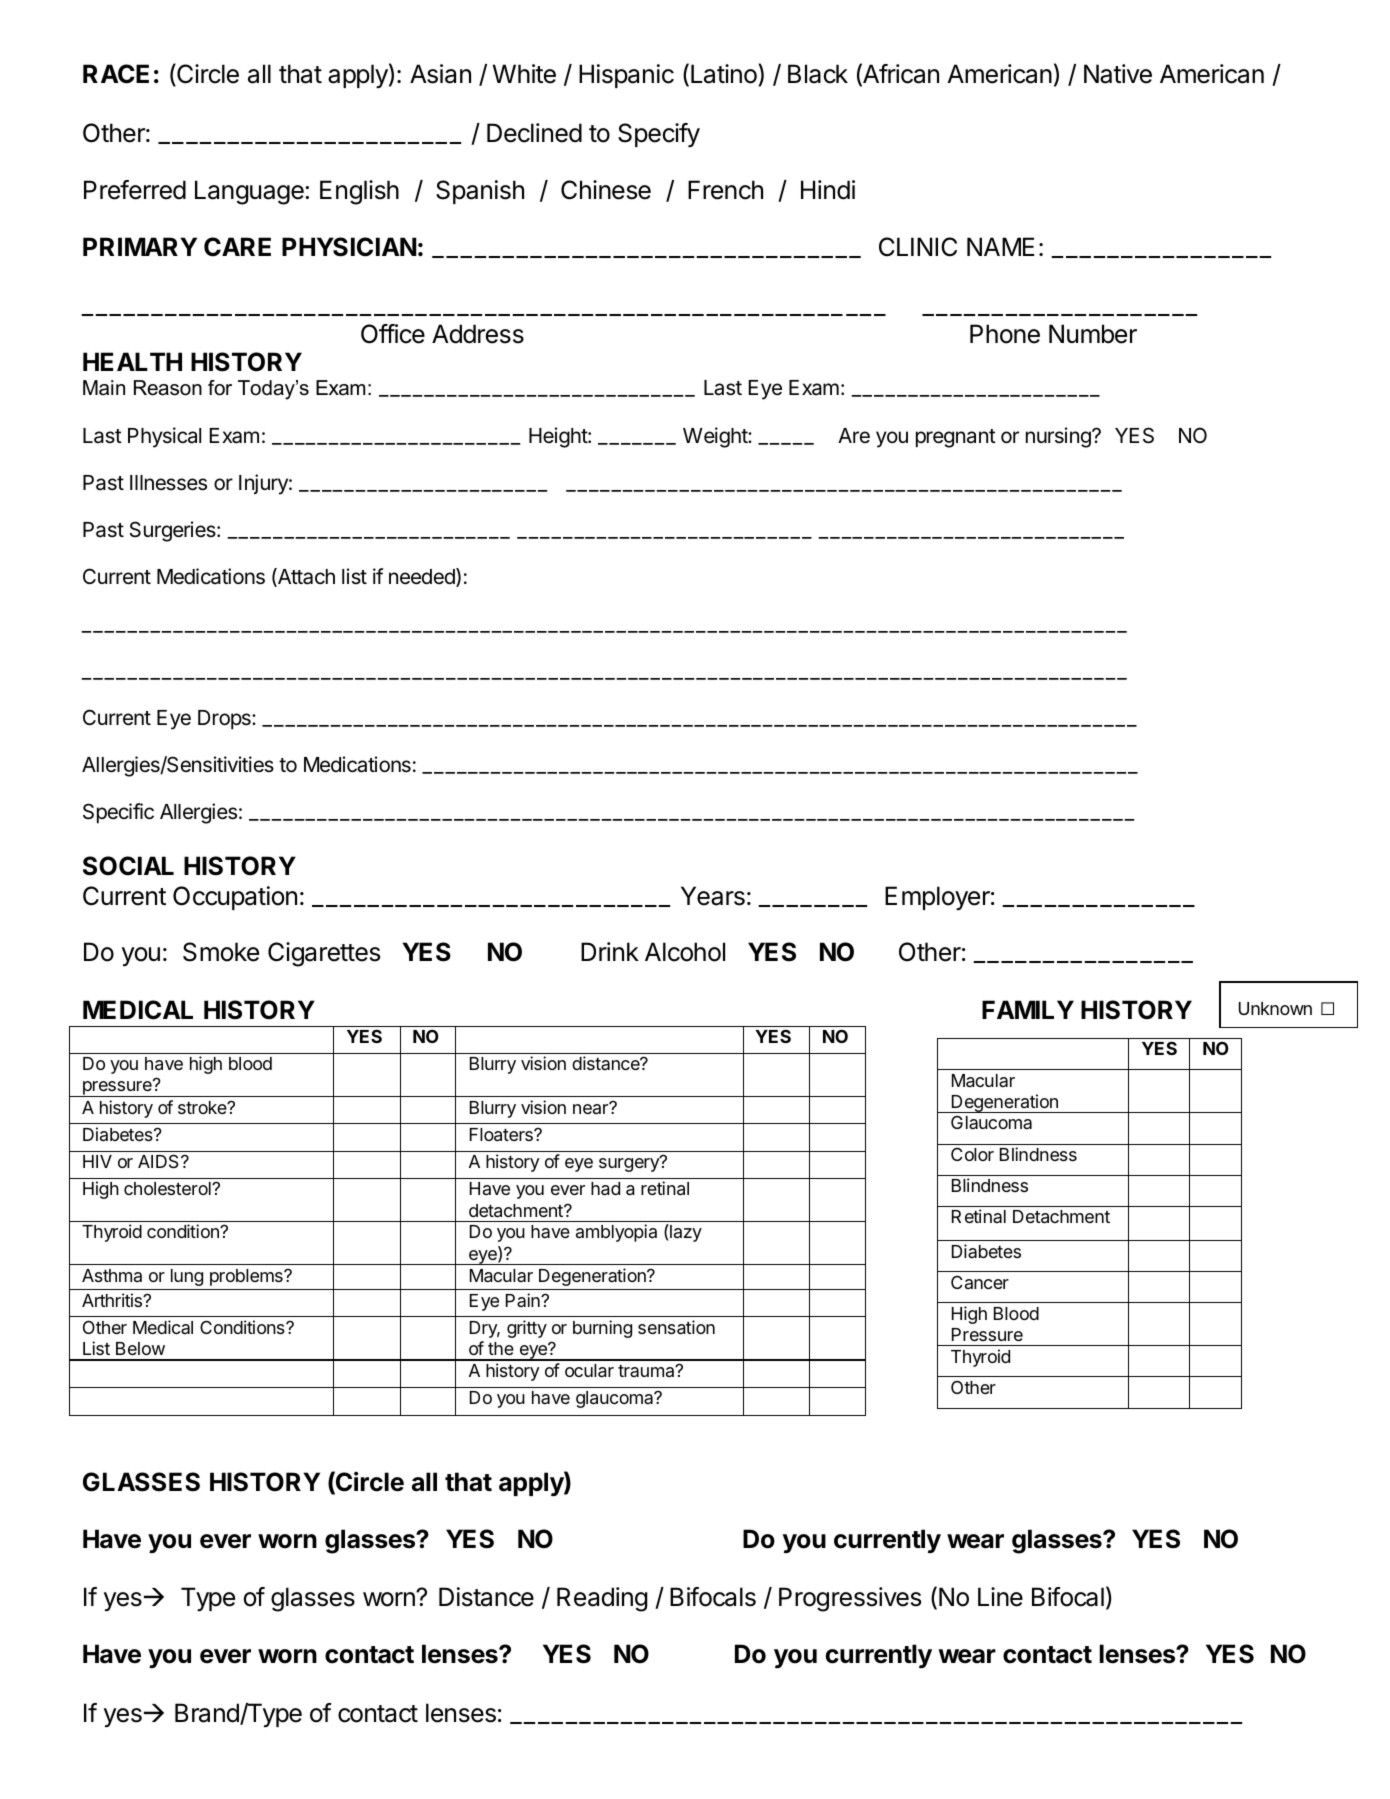 This screenshot has width=1390, height=1799. Describe the element at coordinates (1118, 74) in the screenshot. I see `Native` at that location.
